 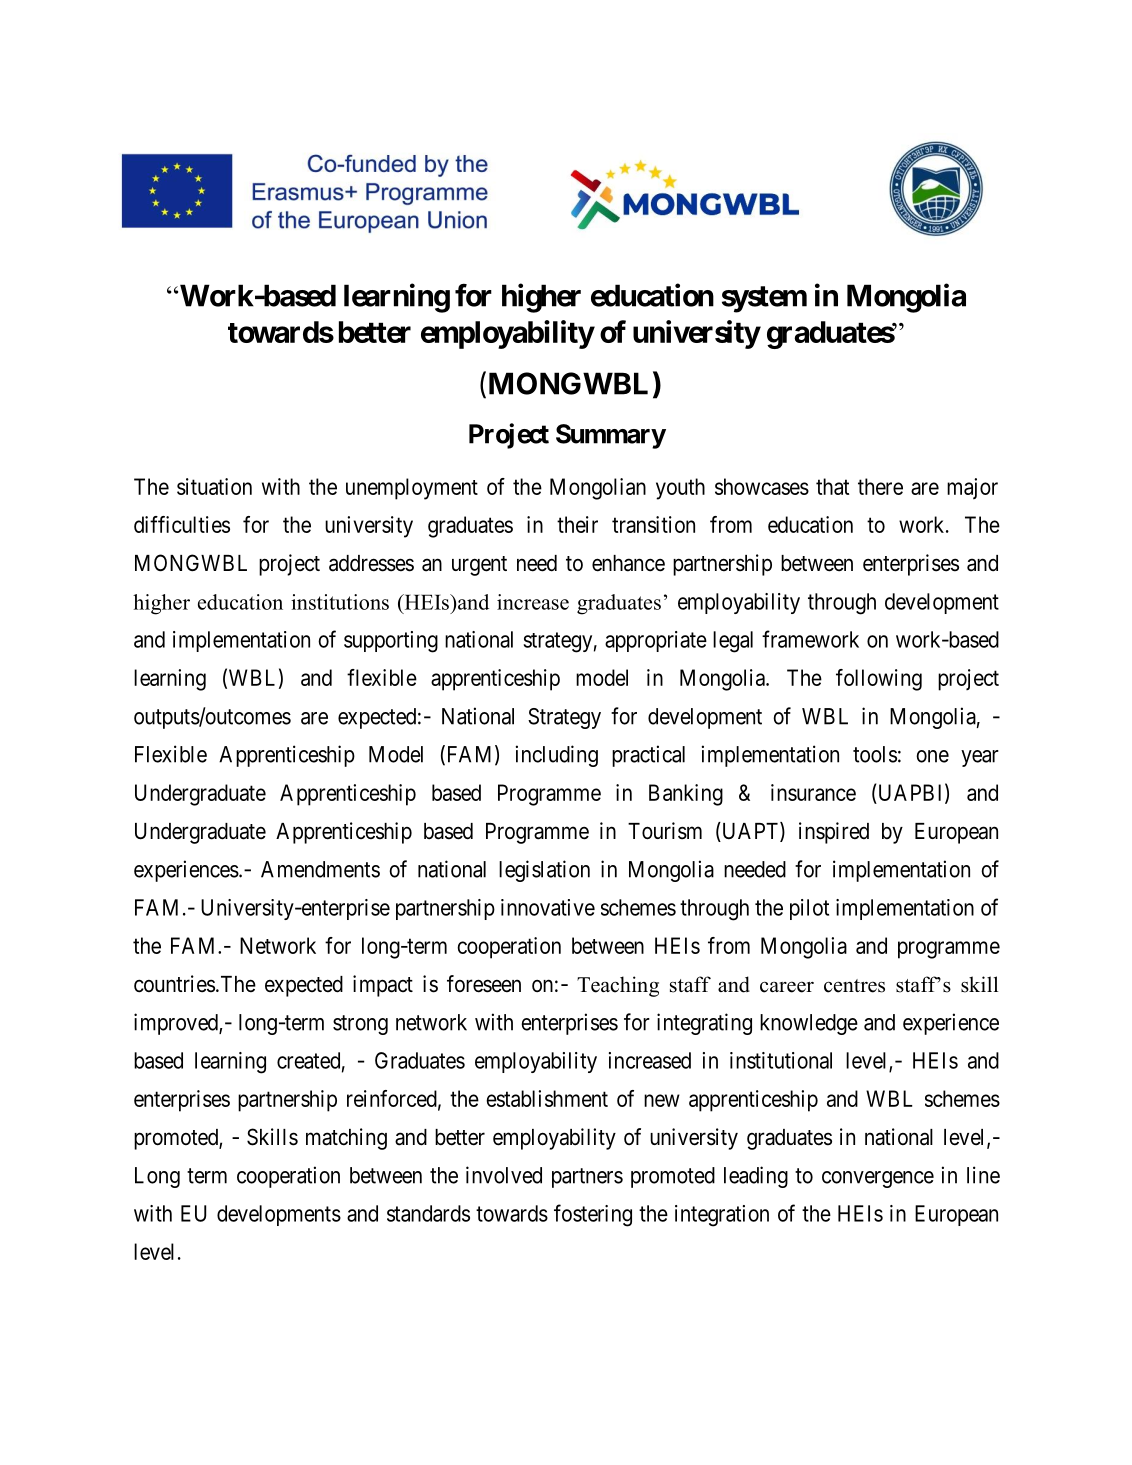 What do you see at coordinates (544, 871) in the image?
I see `legislation` at bounding box center [544, 871].
